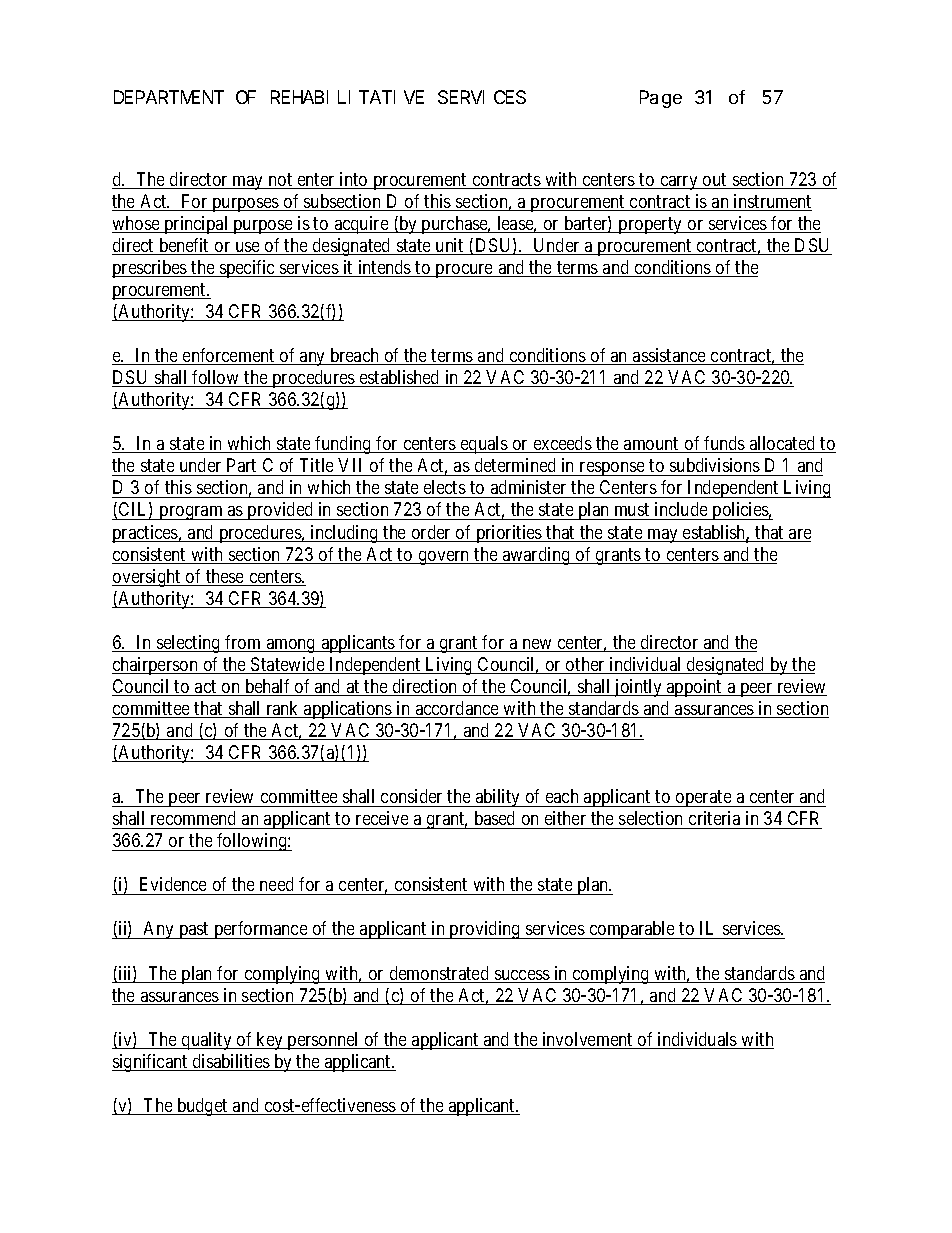 Image resolution: width=952 pixels, height=1233 pixels. Describe the element at coordinates (191, 513) in the screenshot. I see `program` at that location.
